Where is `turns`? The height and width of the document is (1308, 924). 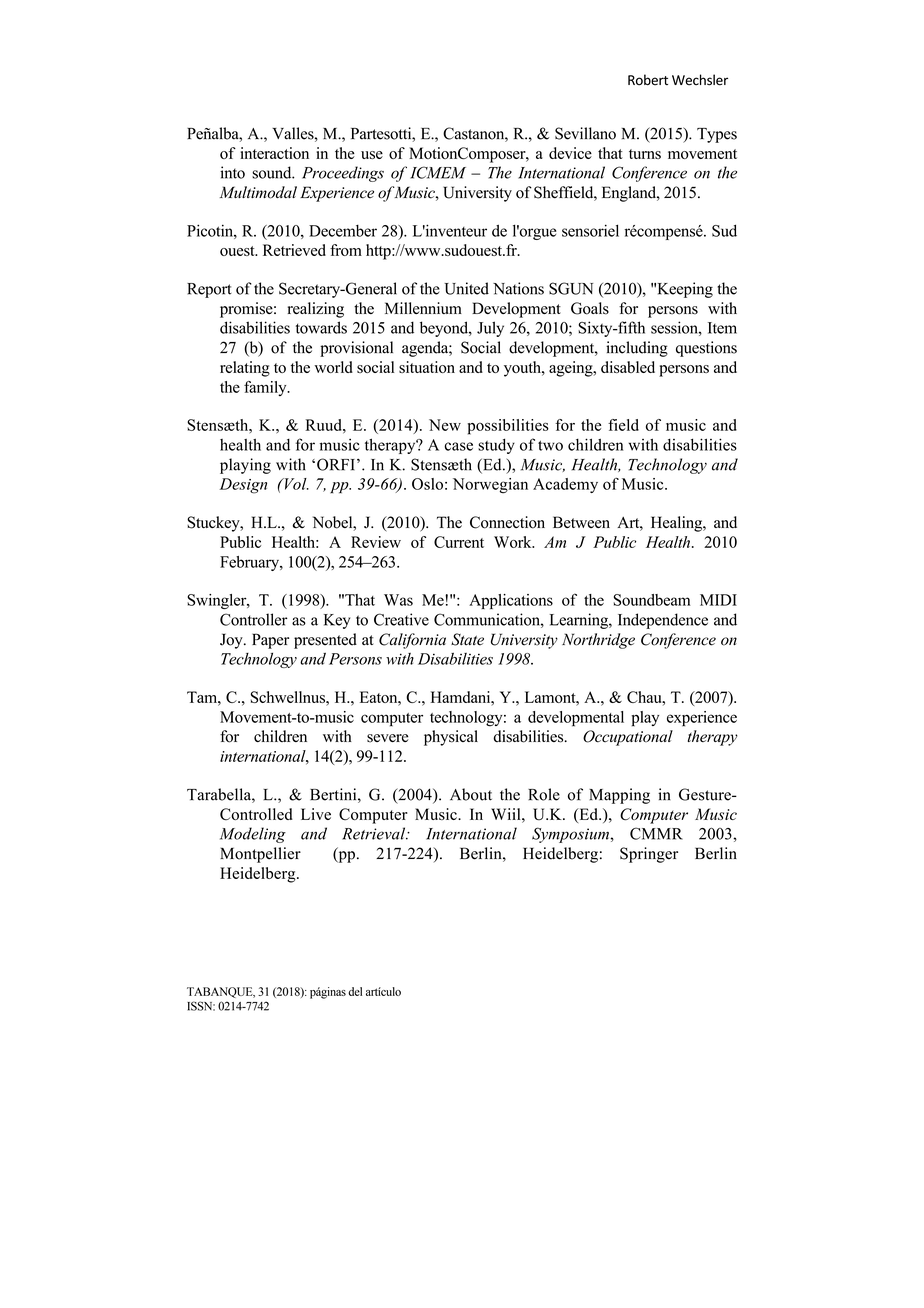
turns is located at coordinates (645, 154).
